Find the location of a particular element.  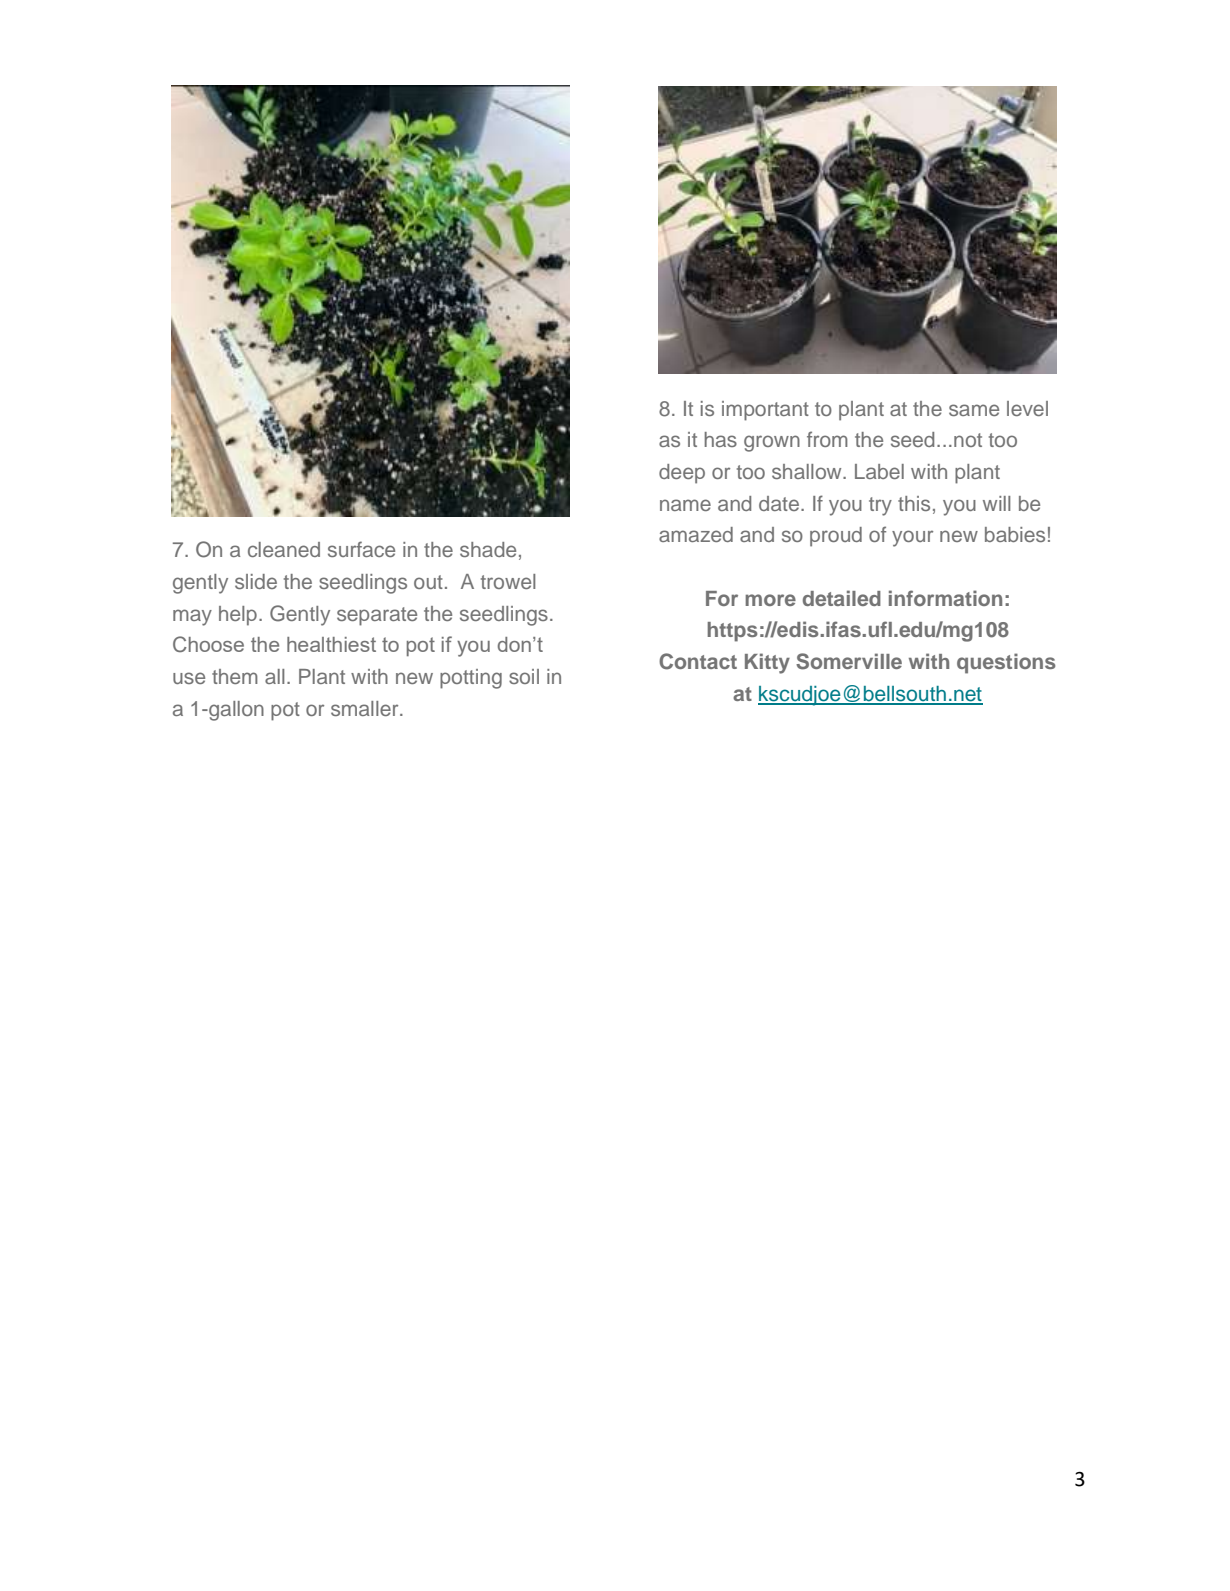

important is located at coordinates (765, 411).
